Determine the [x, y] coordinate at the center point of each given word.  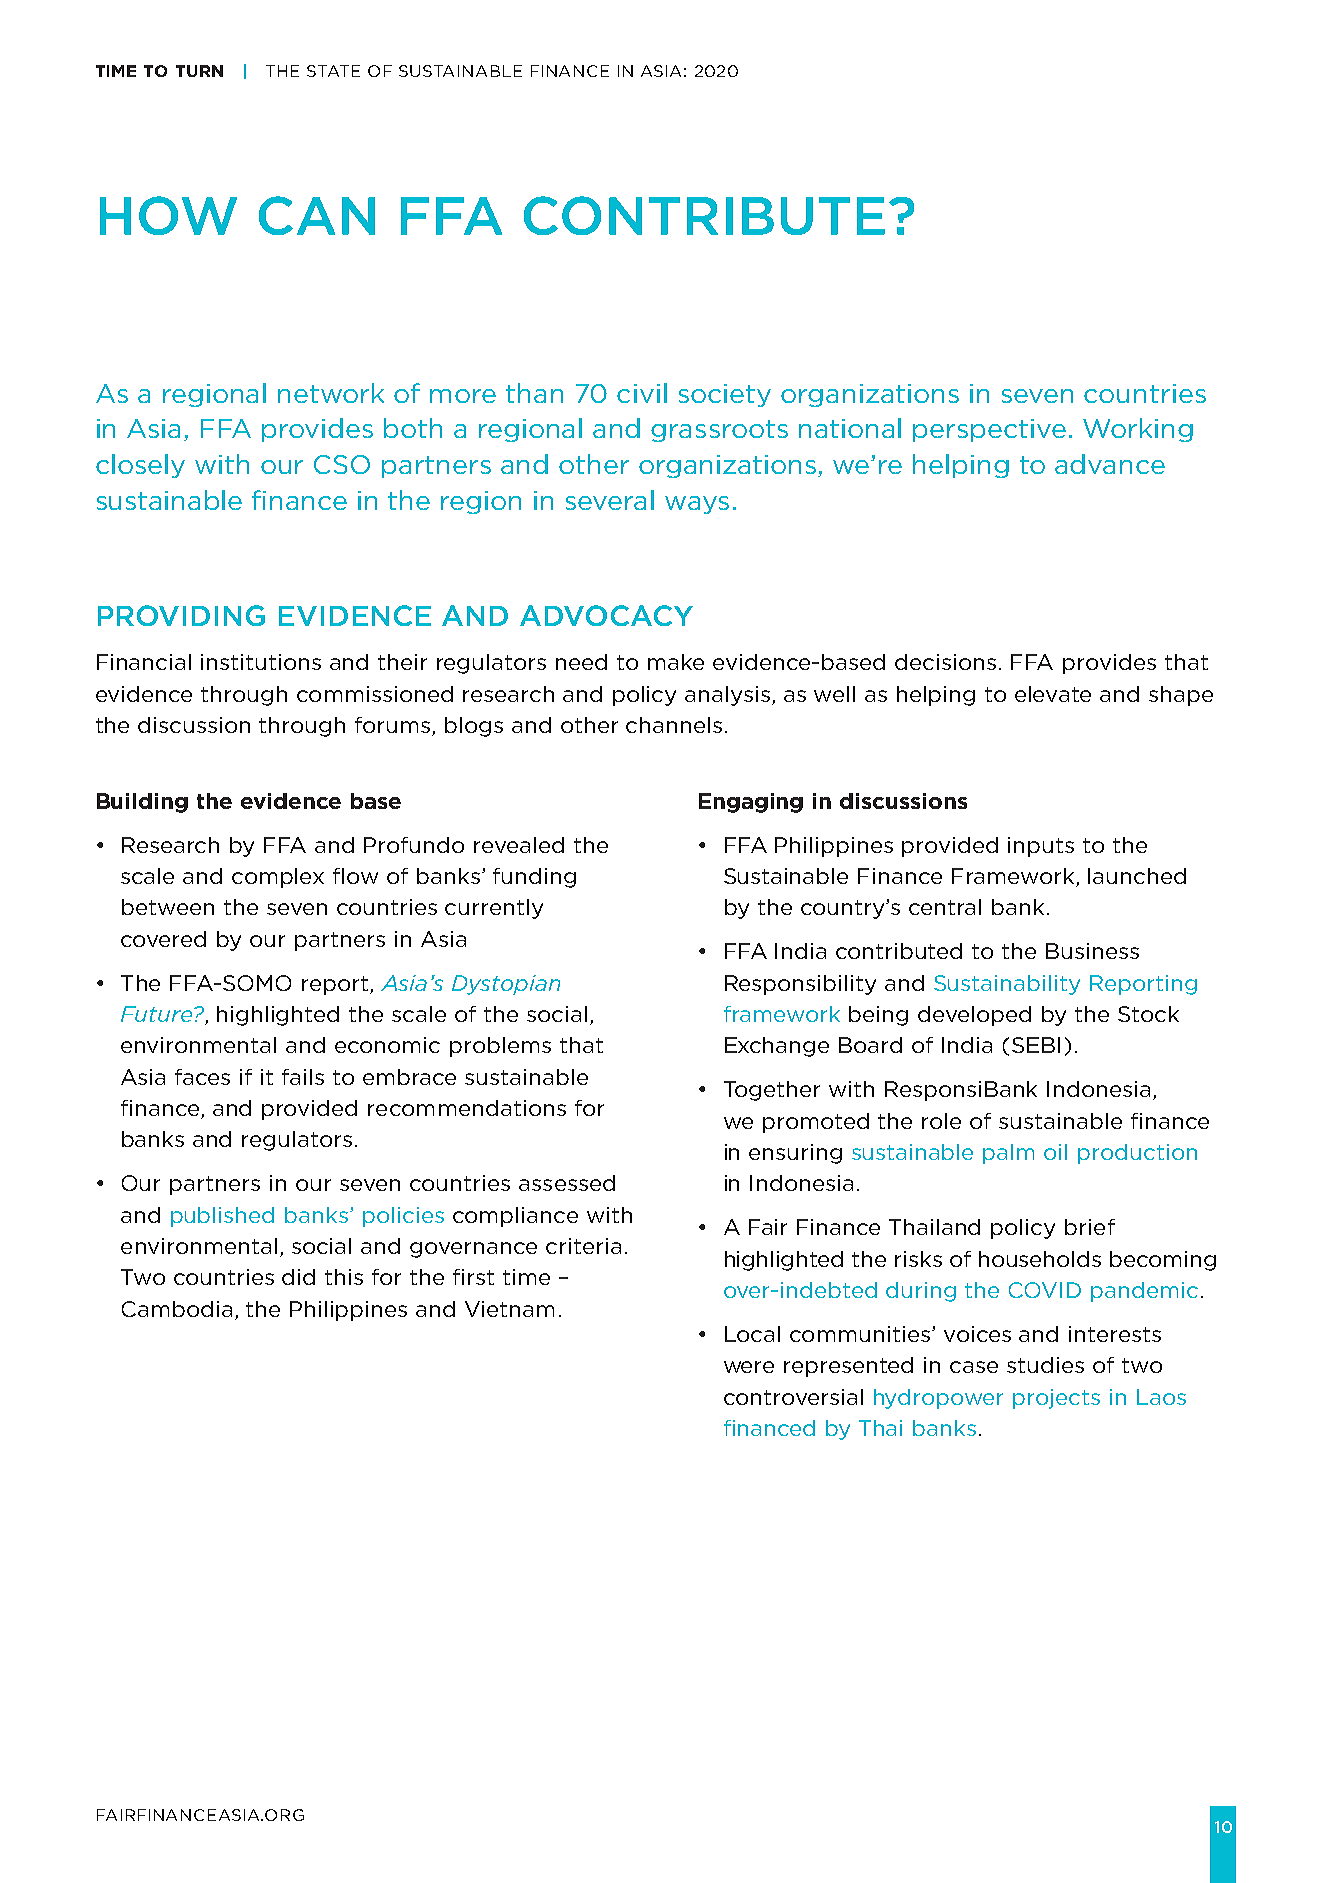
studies [1045, 1365]
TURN [199, 71]
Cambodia [177, 1309]
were [749, 1367]
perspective [989, 430]
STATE [333, 71]
